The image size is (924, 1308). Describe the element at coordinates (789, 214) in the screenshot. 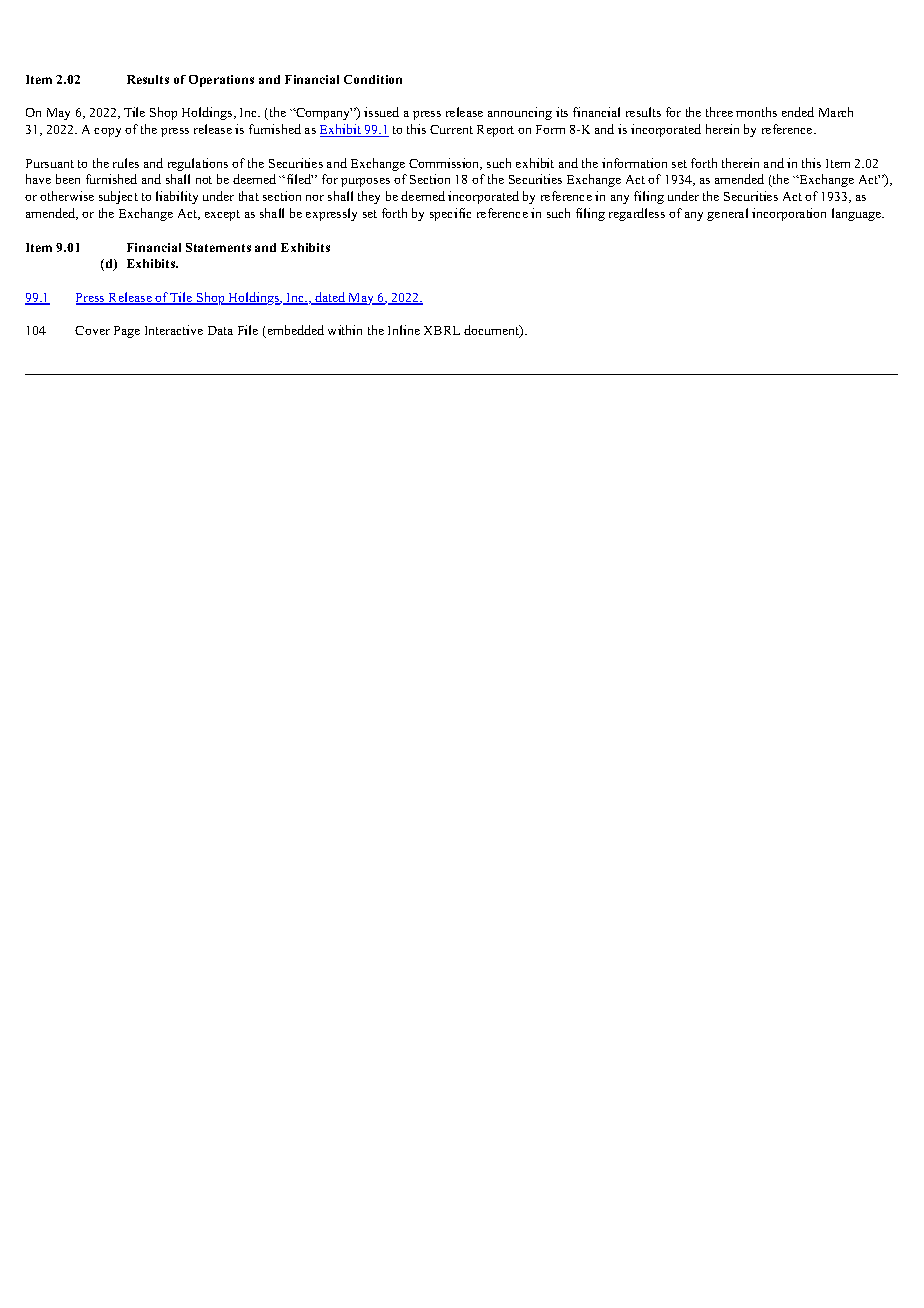

I see `incorporation` at that location.
